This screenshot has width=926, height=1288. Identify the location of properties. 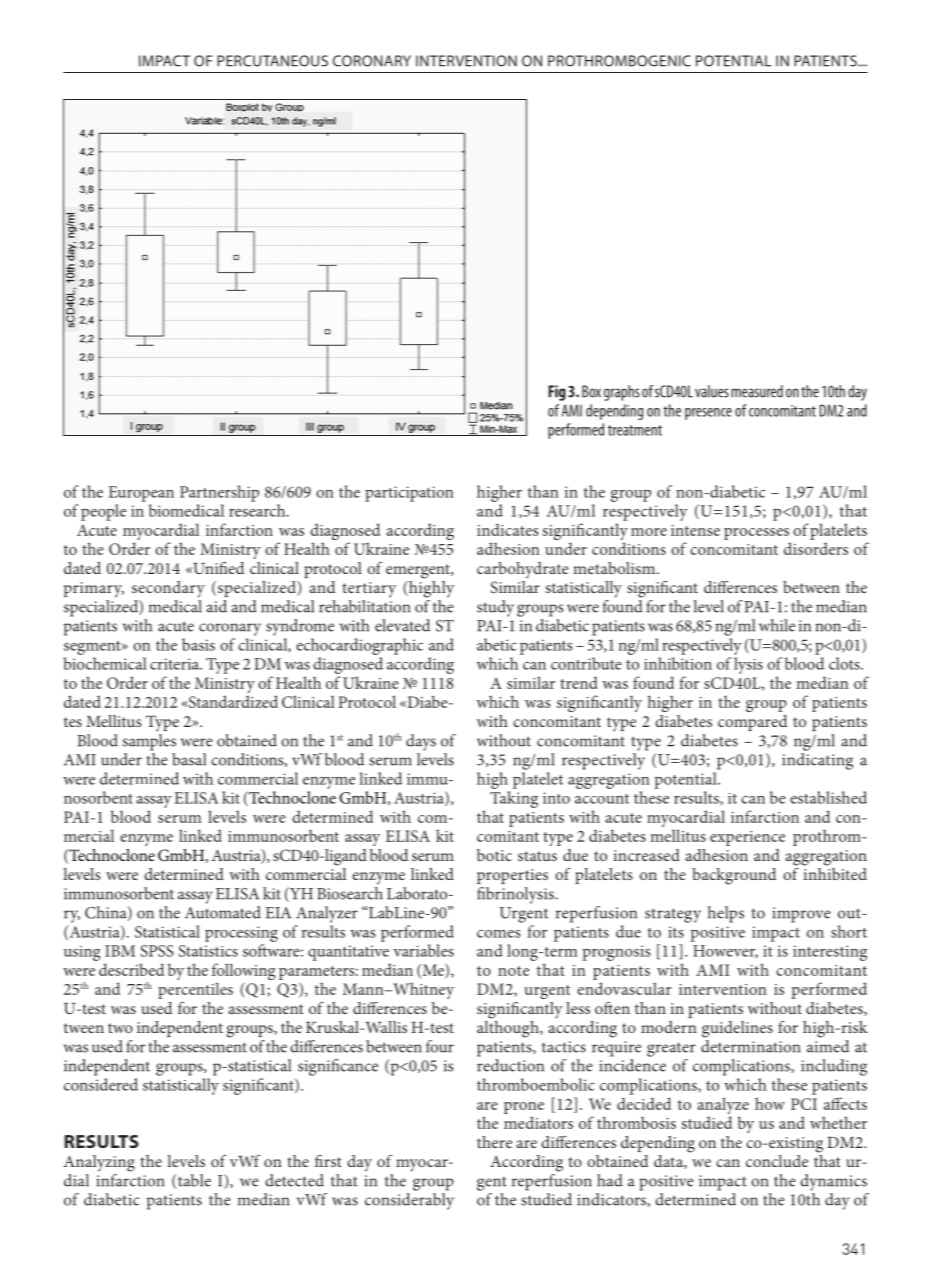
(512, 876).
